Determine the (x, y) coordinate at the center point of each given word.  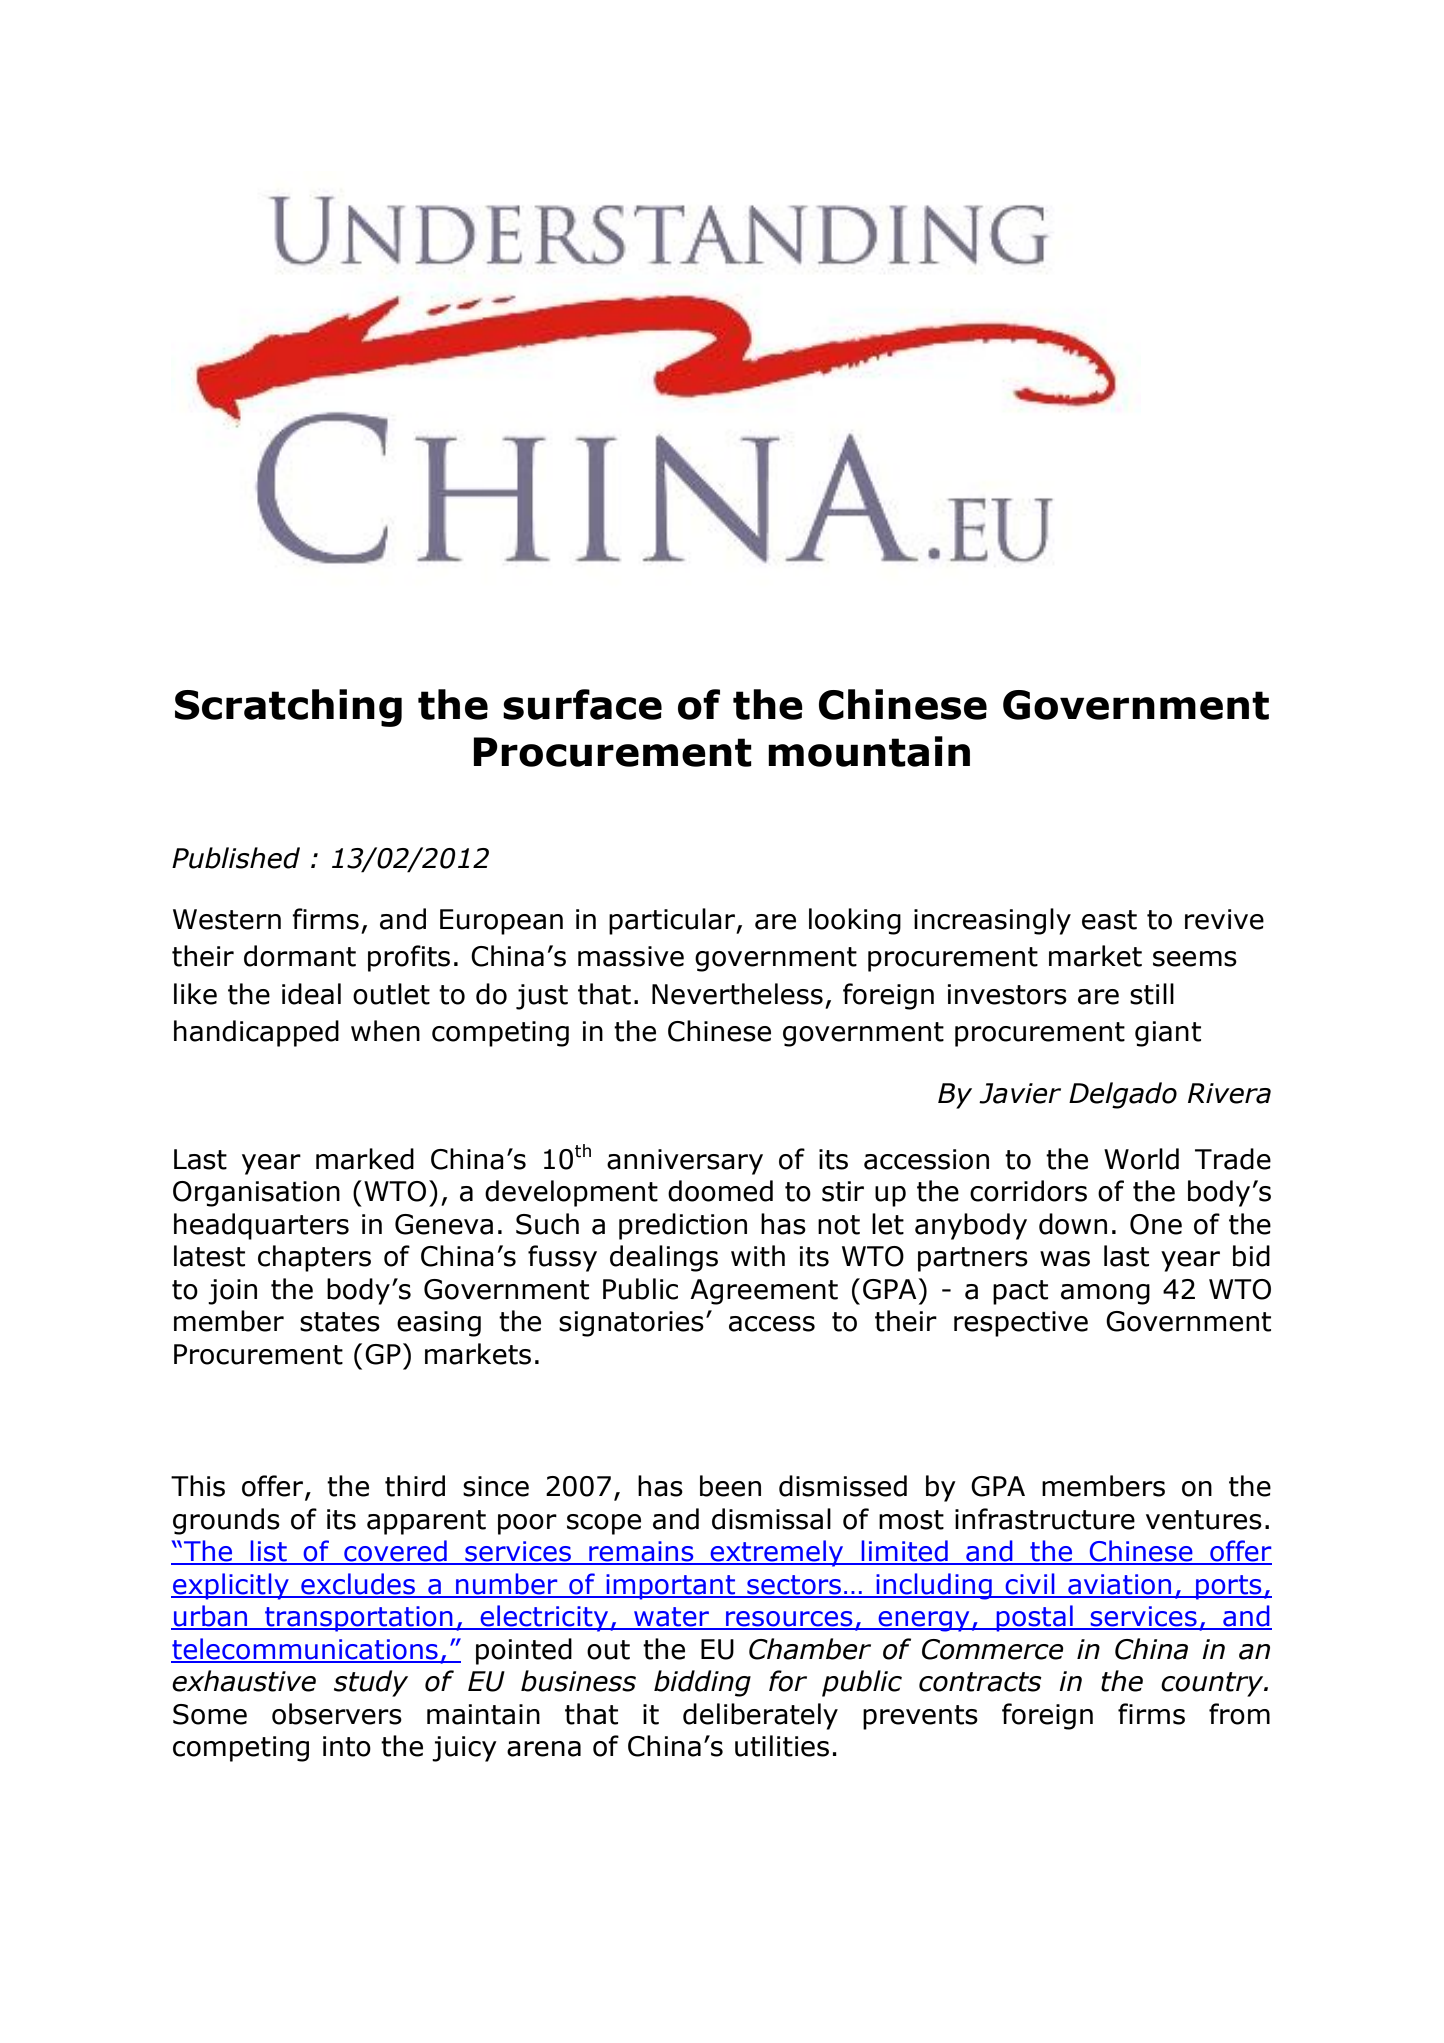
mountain (869, 751)
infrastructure (1045, 1519)
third (415, 1486)
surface (582, 704)
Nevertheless (737, 994)
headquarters (261, 1226)
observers (337, 1714)
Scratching (288, 708)
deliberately (760, 1716)
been (730, 1486)
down (1073, 1224)
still (1152, 994)
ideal (311, 994)
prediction (683, 1226)
